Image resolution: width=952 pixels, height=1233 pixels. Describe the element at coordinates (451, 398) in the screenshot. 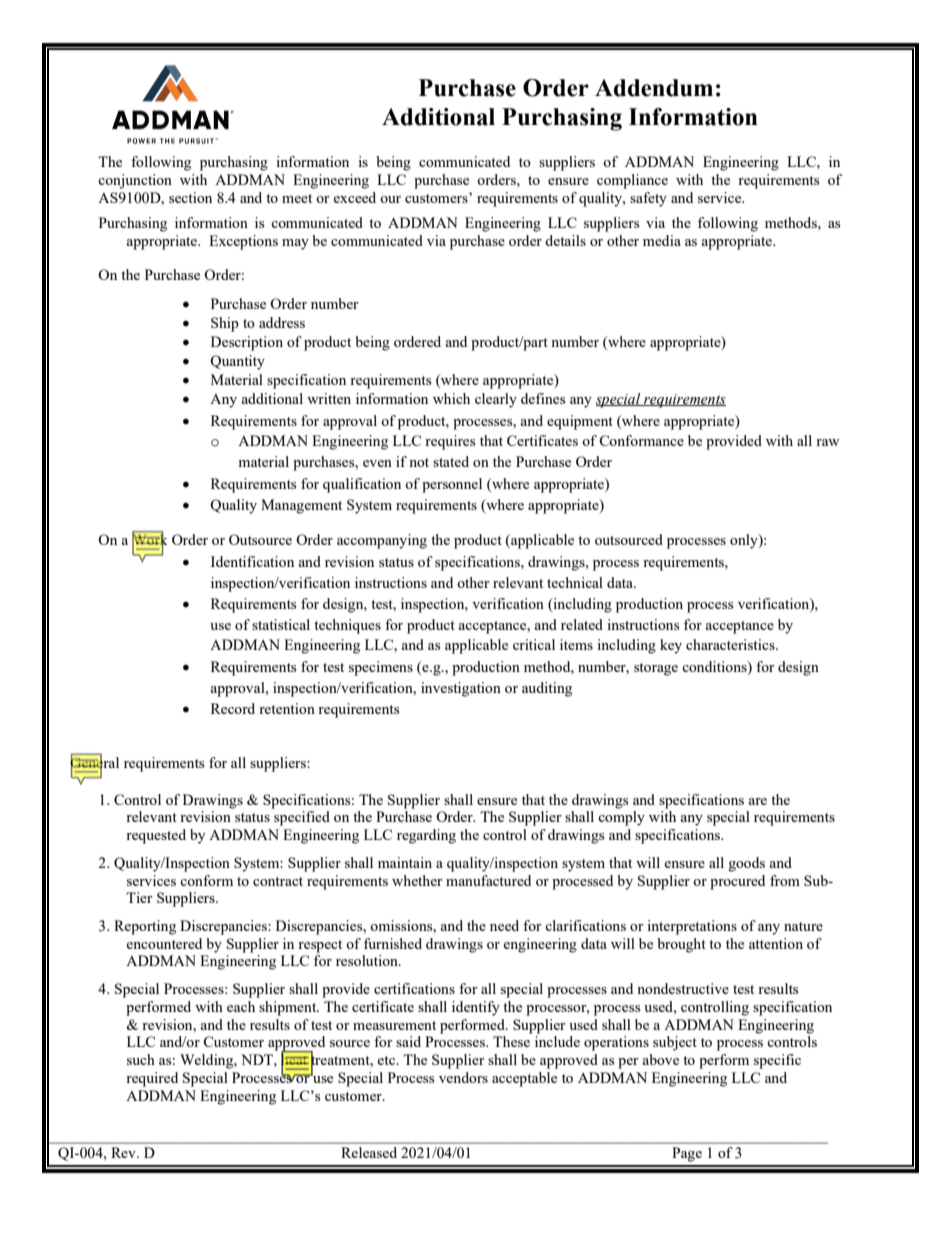

I see `which` at that location.
